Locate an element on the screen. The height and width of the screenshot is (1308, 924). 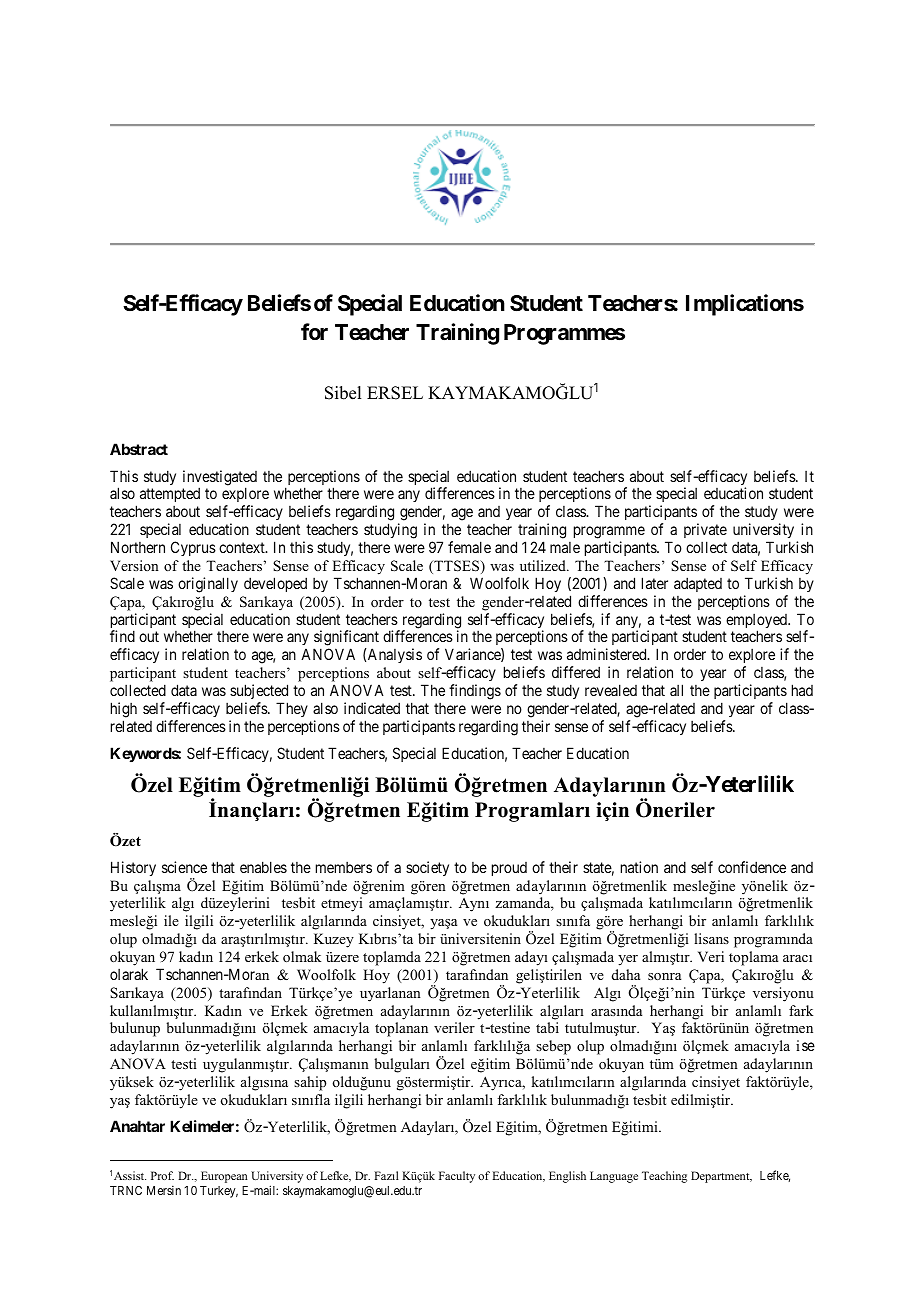
high is located at coordinates (124, 710).
